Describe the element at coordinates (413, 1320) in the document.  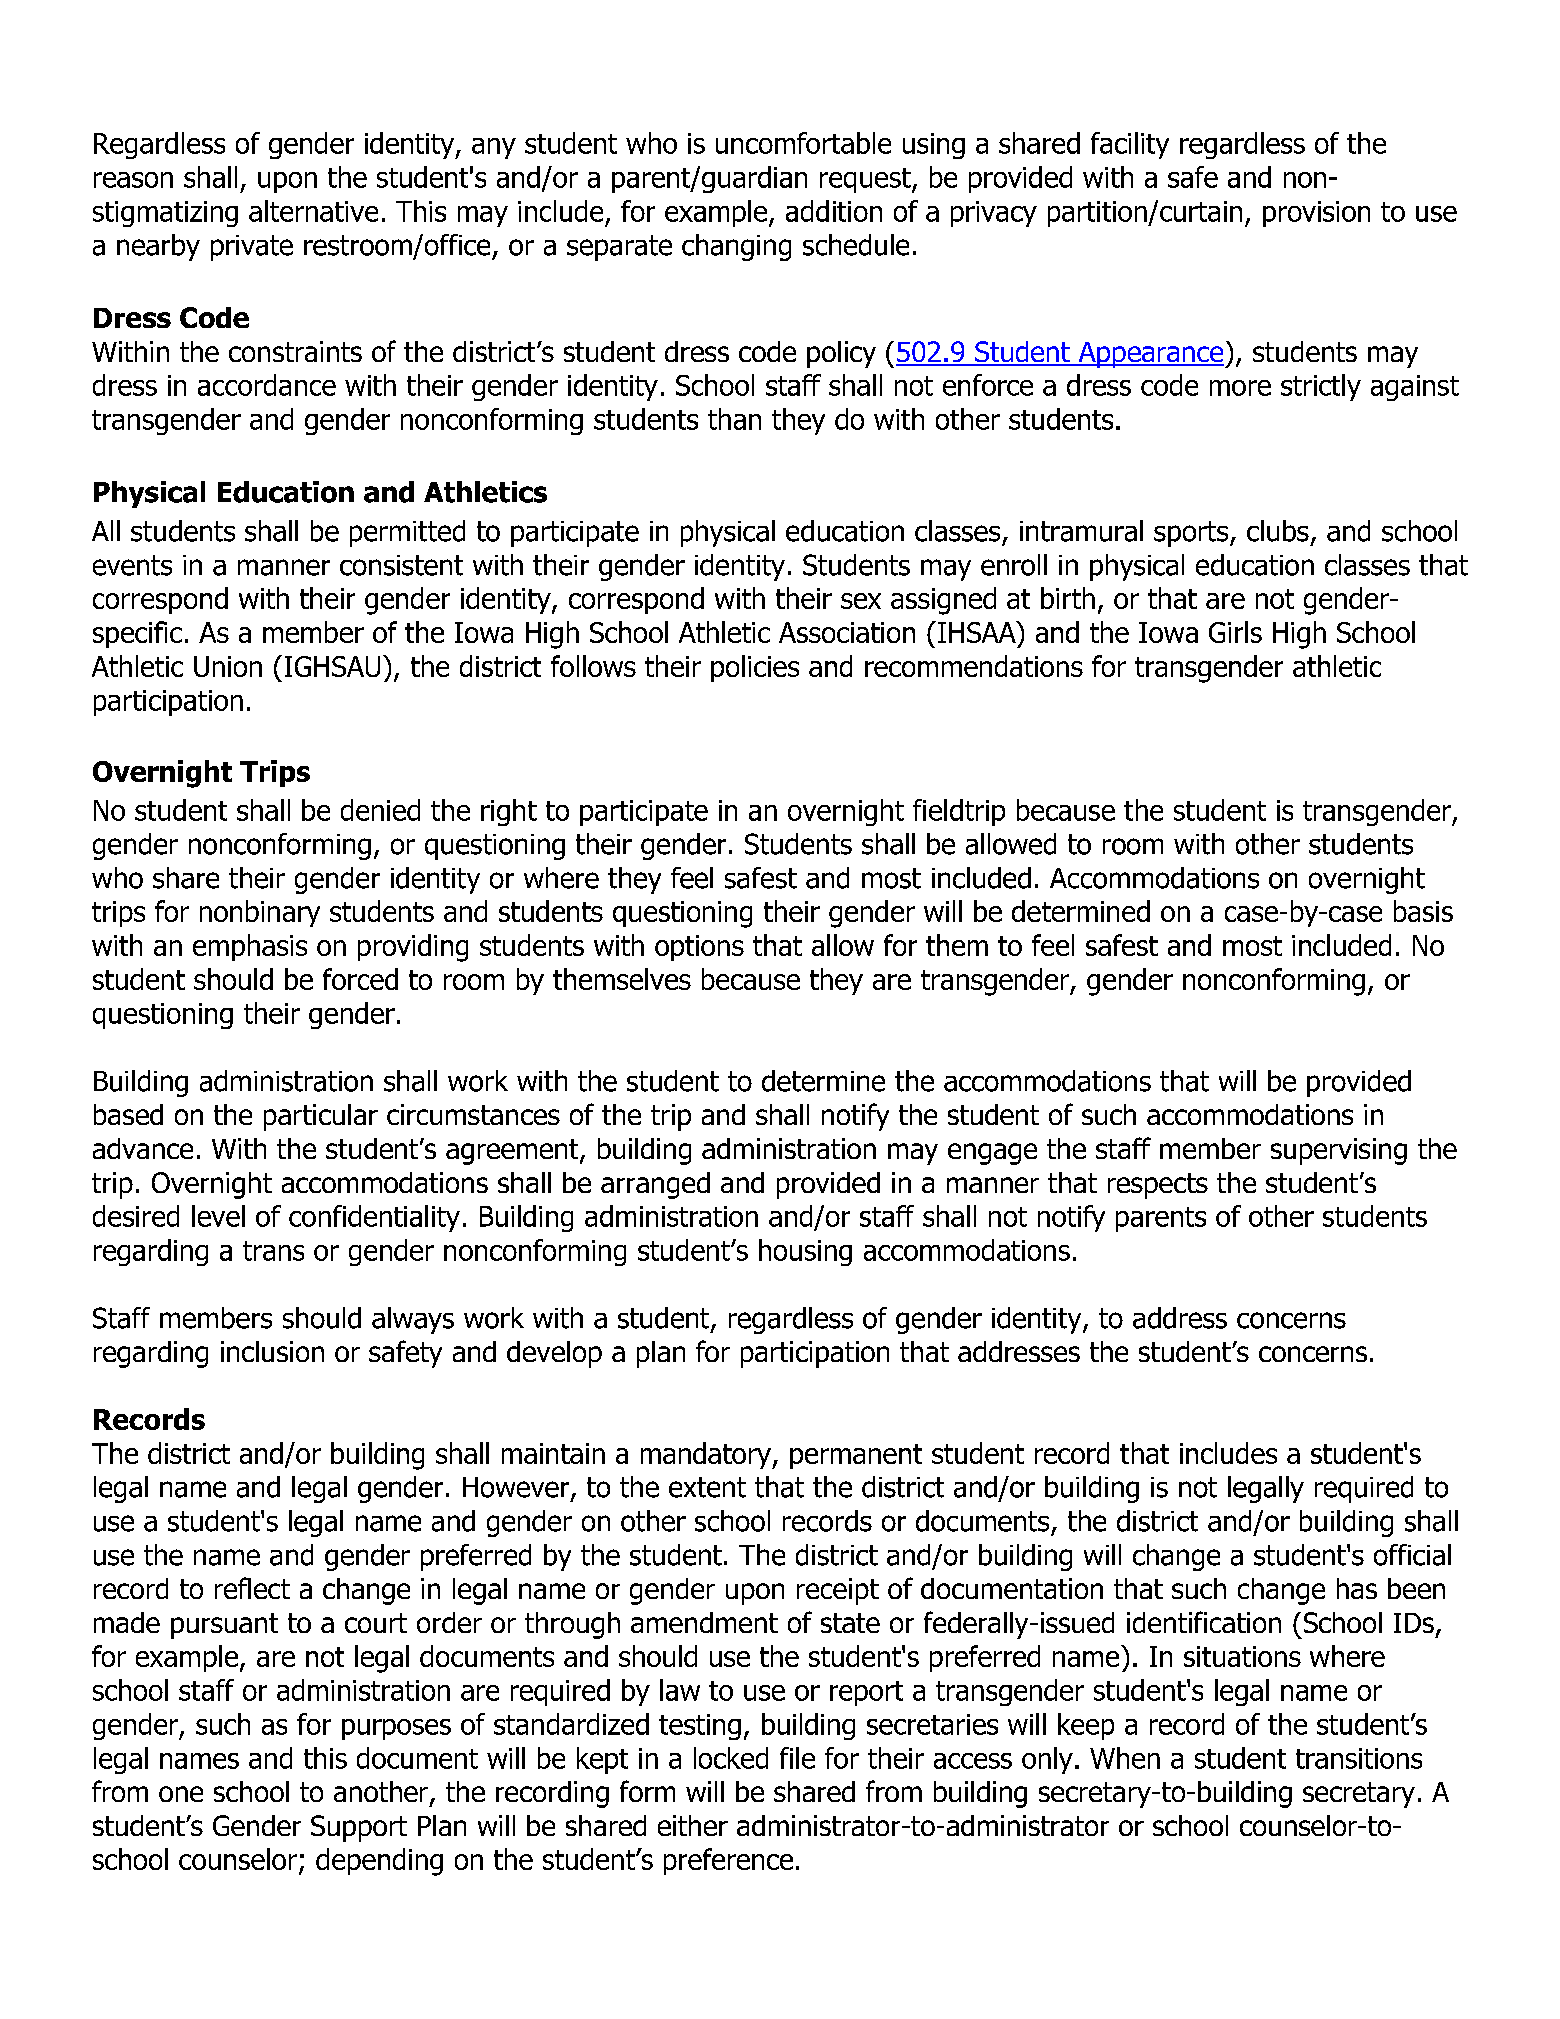
I see `always` at that location.
